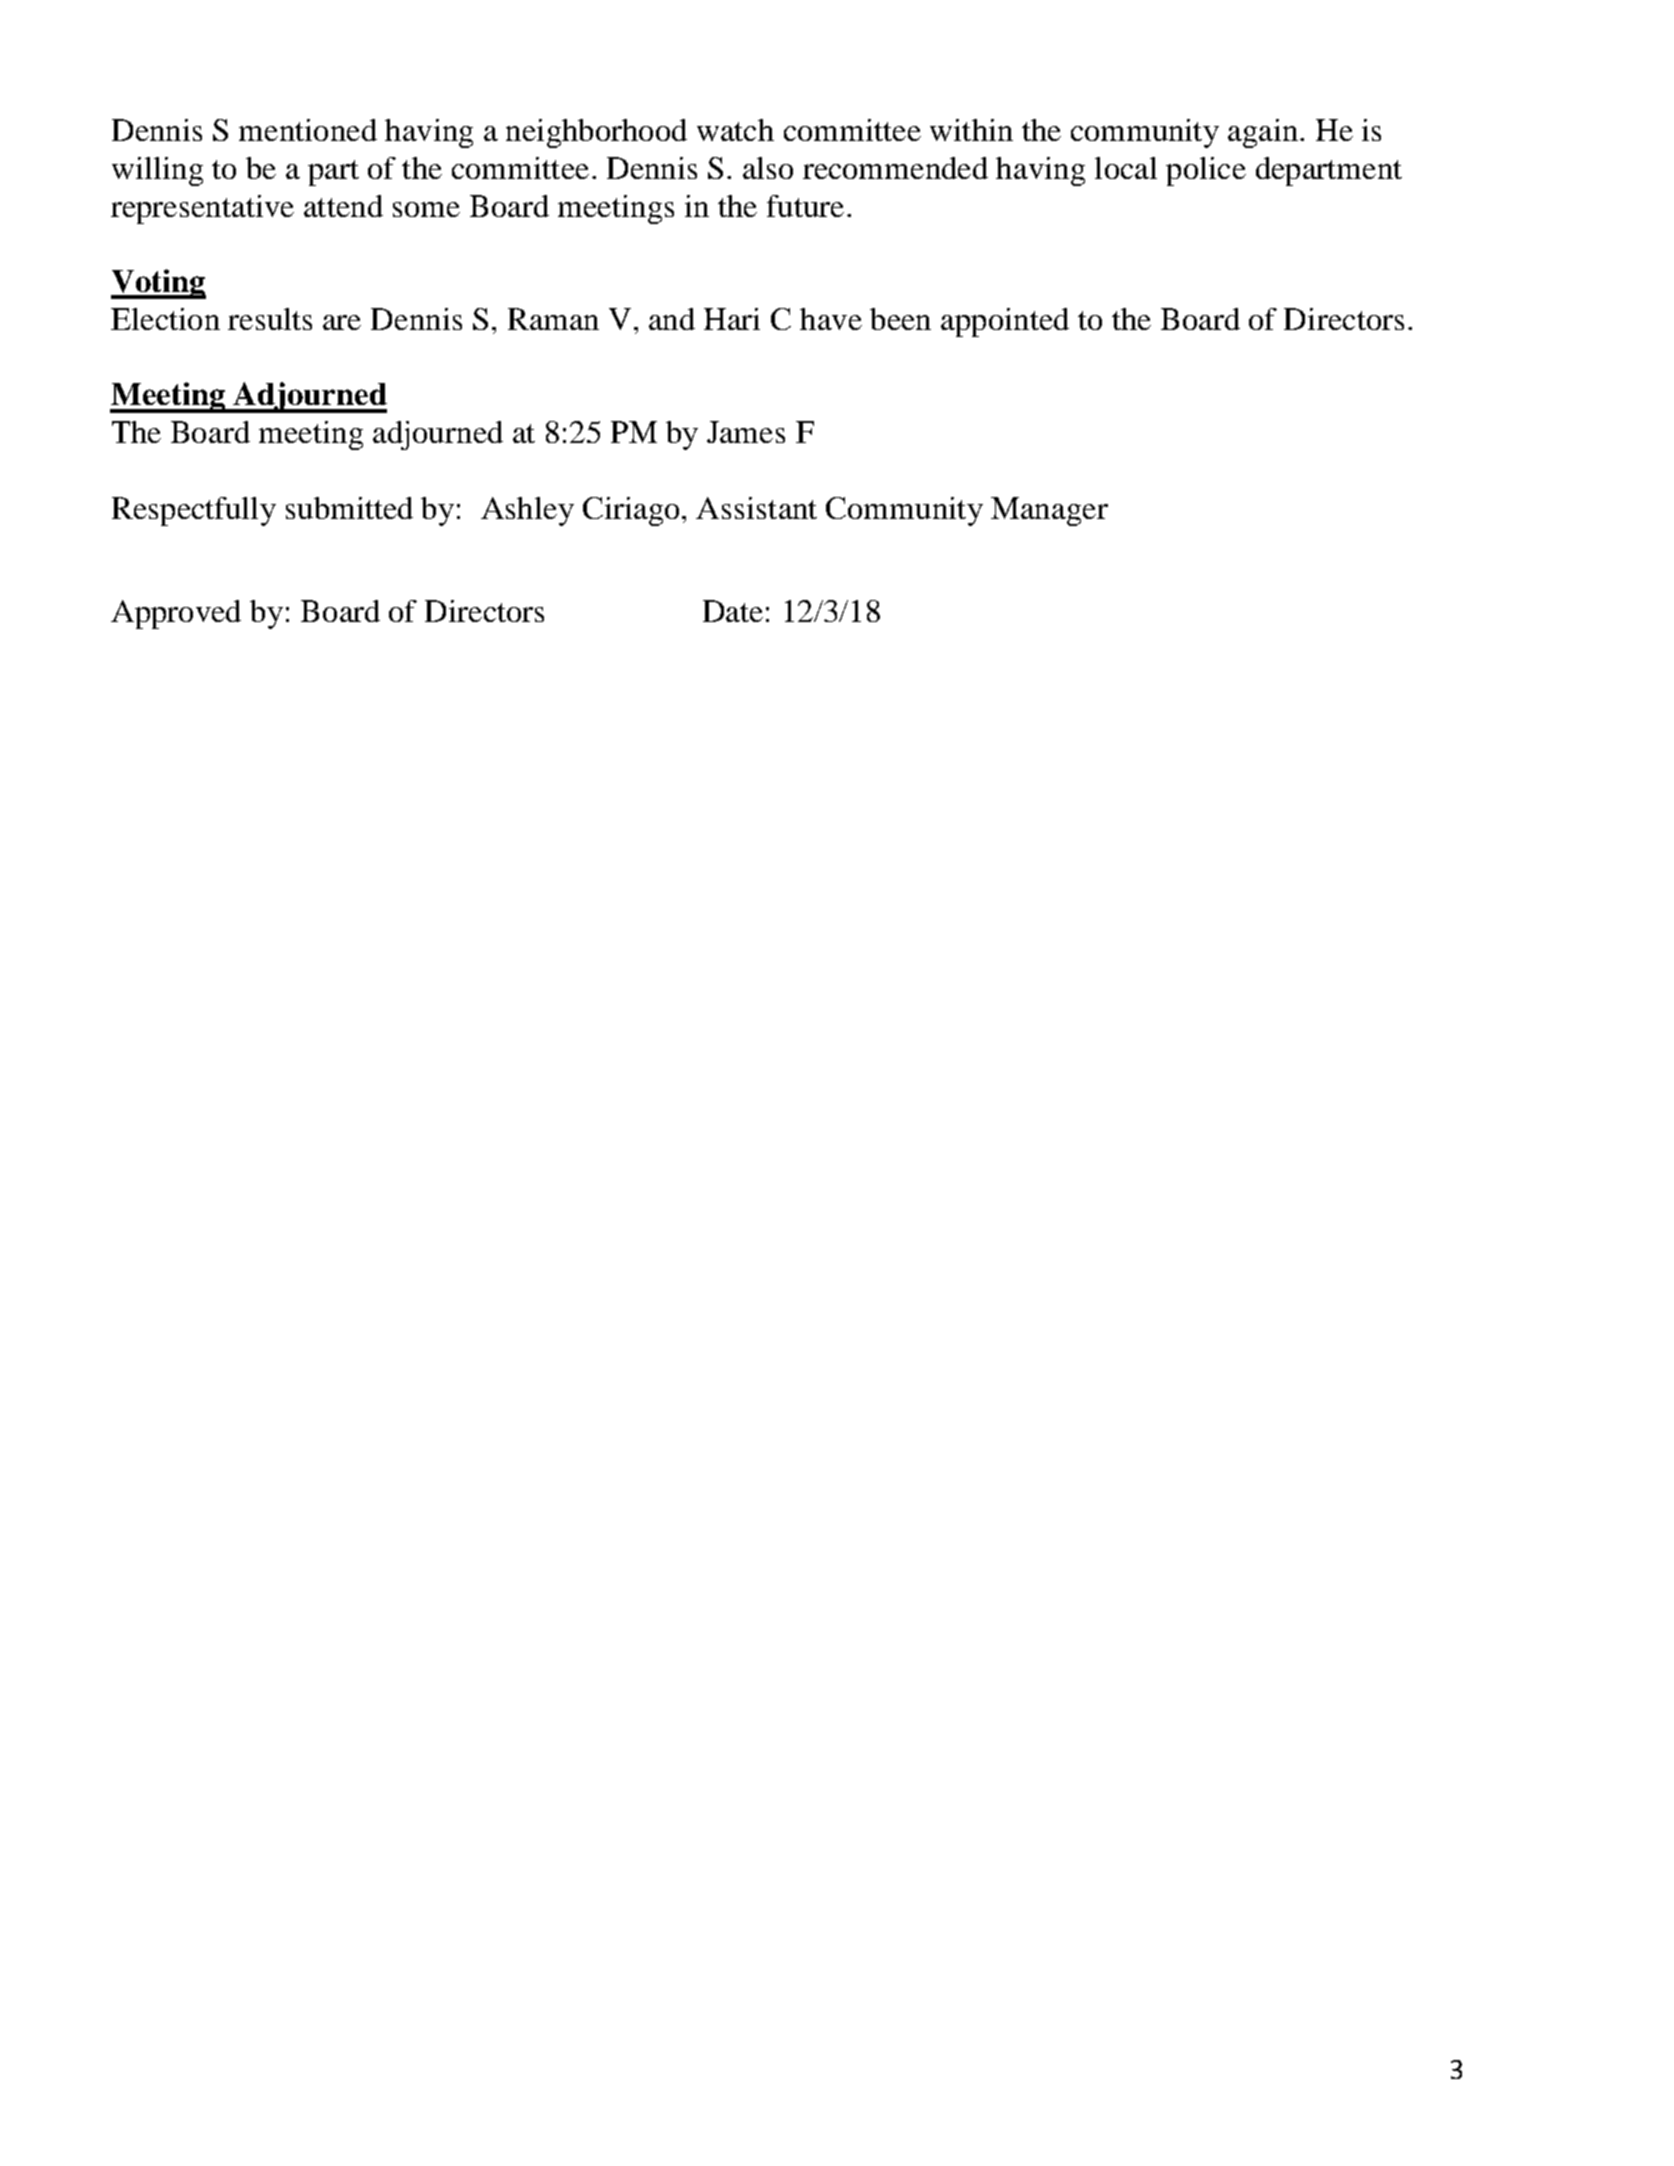  I want to click on results, so click(270, 319).
